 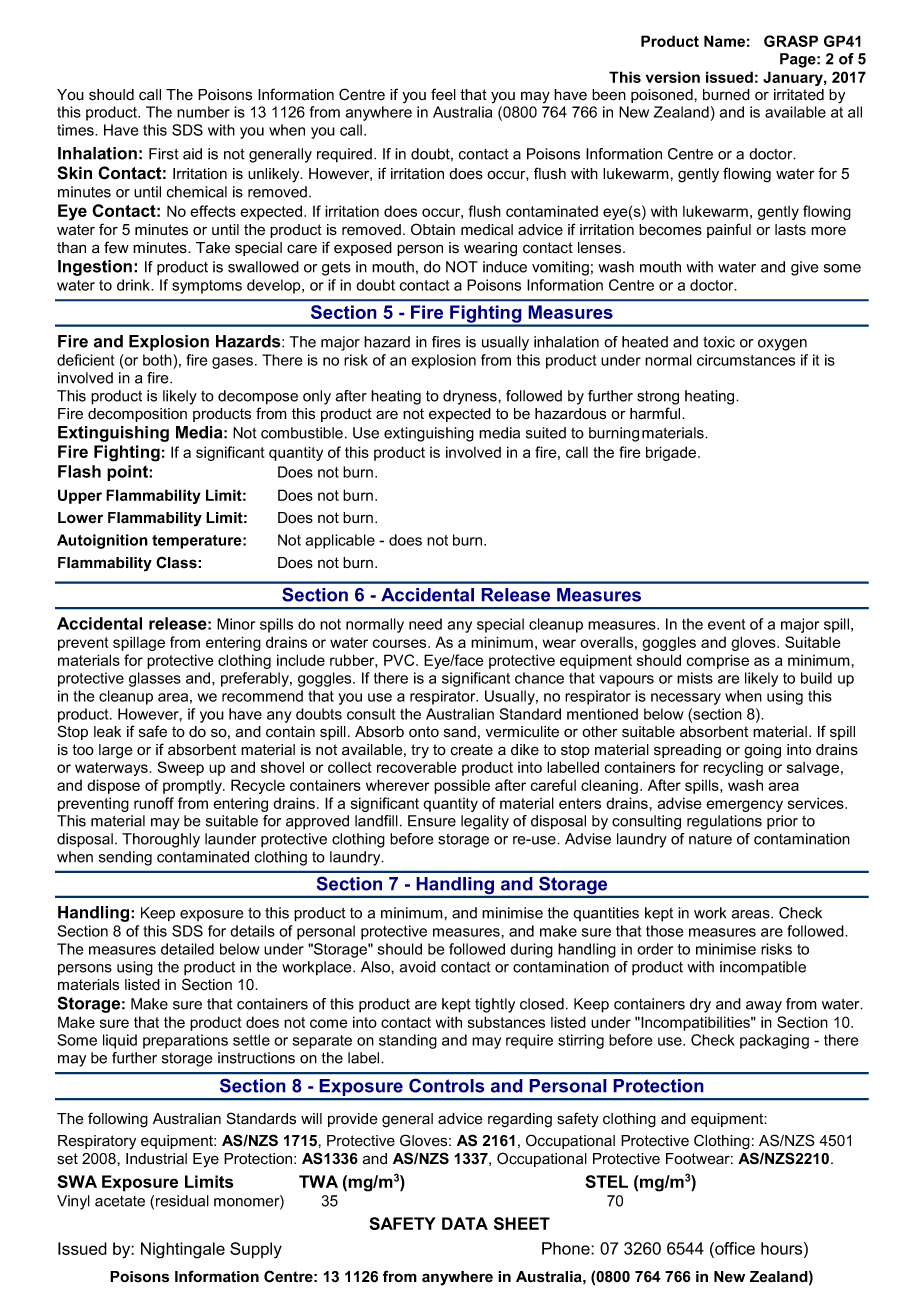 I want to click on DATA, so click(x=465, y=1223).
